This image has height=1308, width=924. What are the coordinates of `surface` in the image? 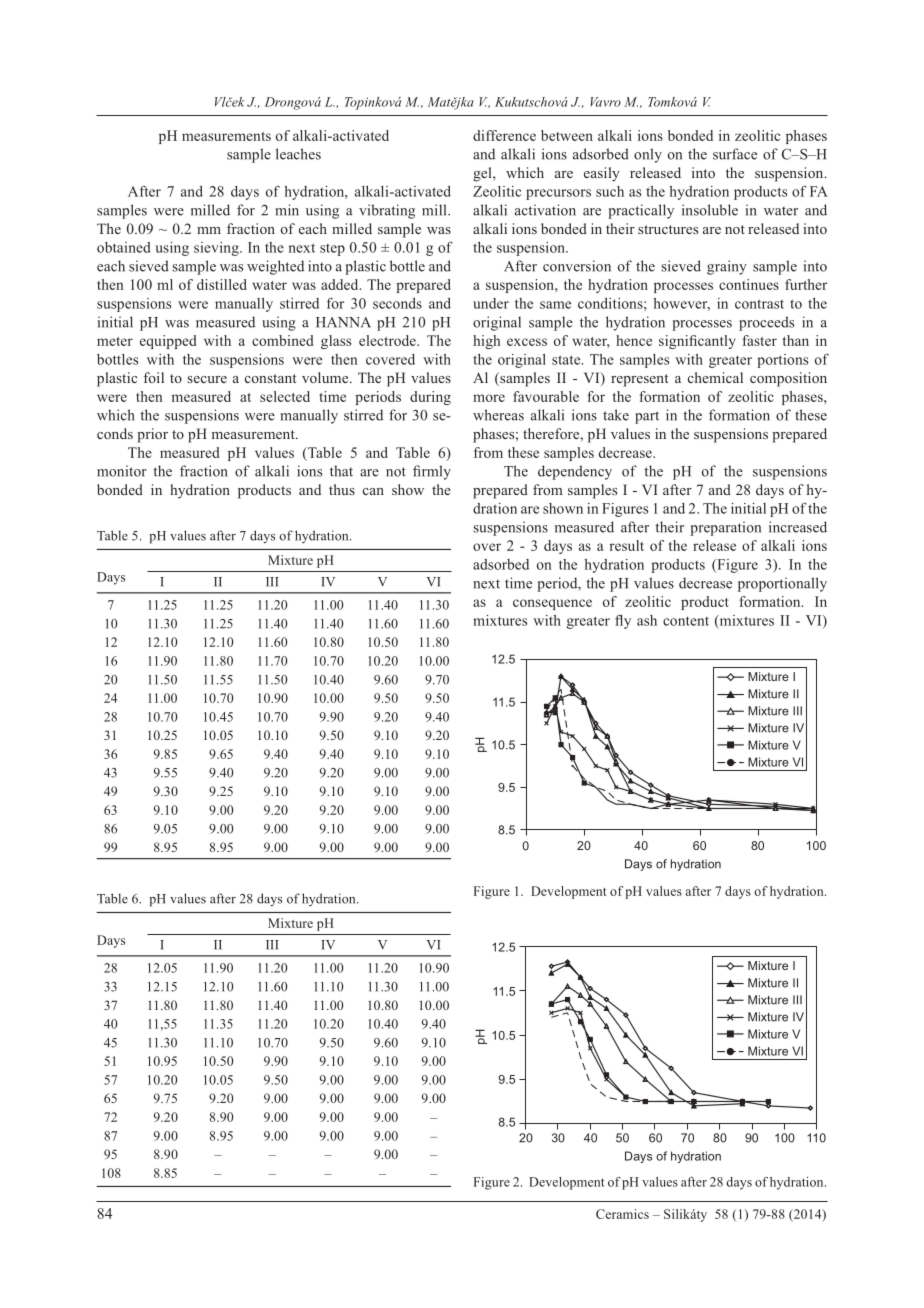 It's located at (735, 154).
